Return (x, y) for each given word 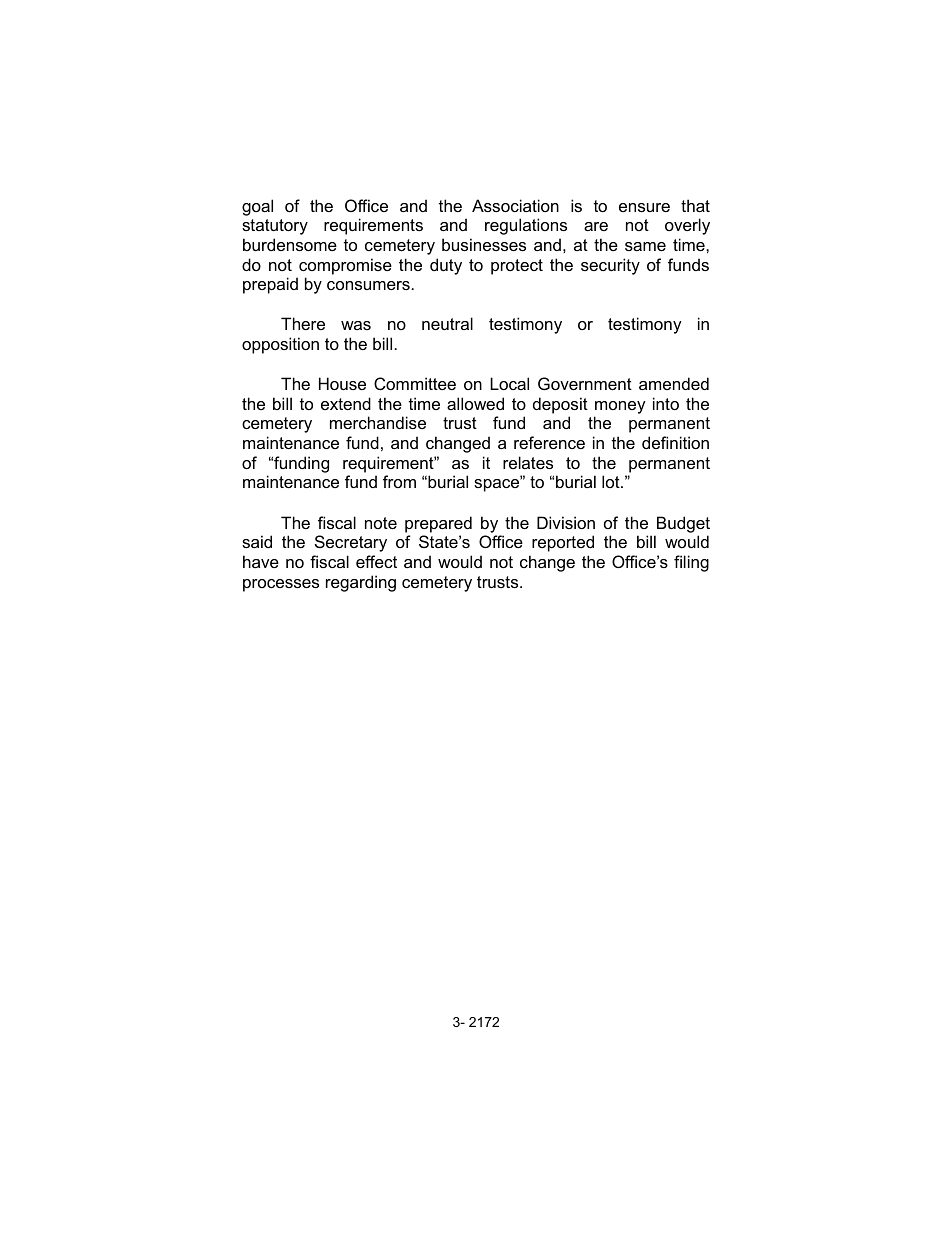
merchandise (378, 422)
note (381, 523)
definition (675, 442)
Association (515, 205)
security (610, 266)
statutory (275, 227)
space (498, 484)
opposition (280, 345)
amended (674, 383)
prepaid (270, 285)
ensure (644, 207)
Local (509, 383)
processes (281, 585)
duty (446, 266)
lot (612, 481)
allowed (475, 403)
